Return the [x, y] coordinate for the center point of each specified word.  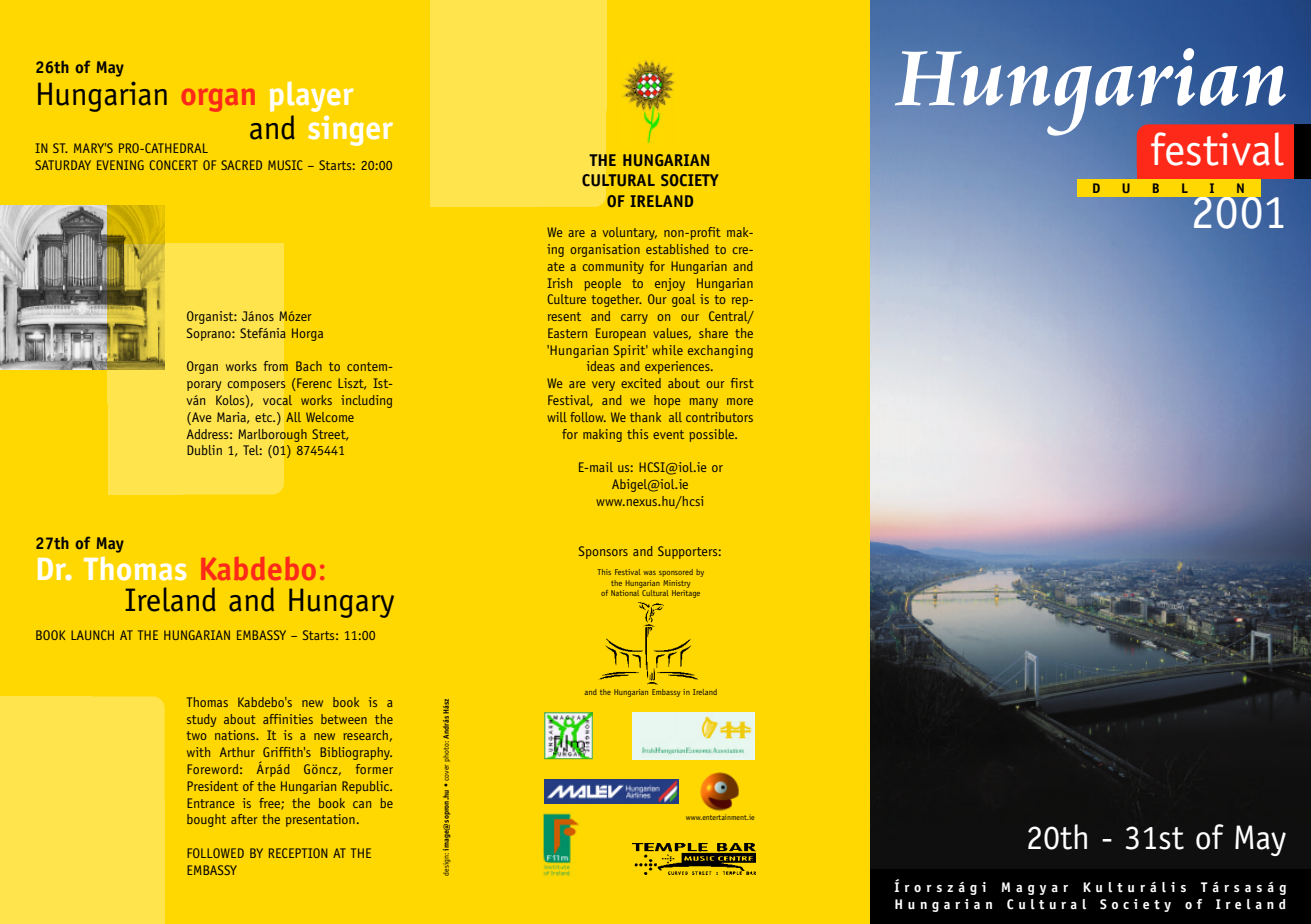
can [362, 804]
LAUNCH [92, 635]
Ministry [676, 584]
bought [206, 820]
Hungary [341, 603]
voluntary [630, 233]
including [366, 401]
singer [350, 130]
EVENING [120, 165]
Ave [201, 417]
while [667, 350]
